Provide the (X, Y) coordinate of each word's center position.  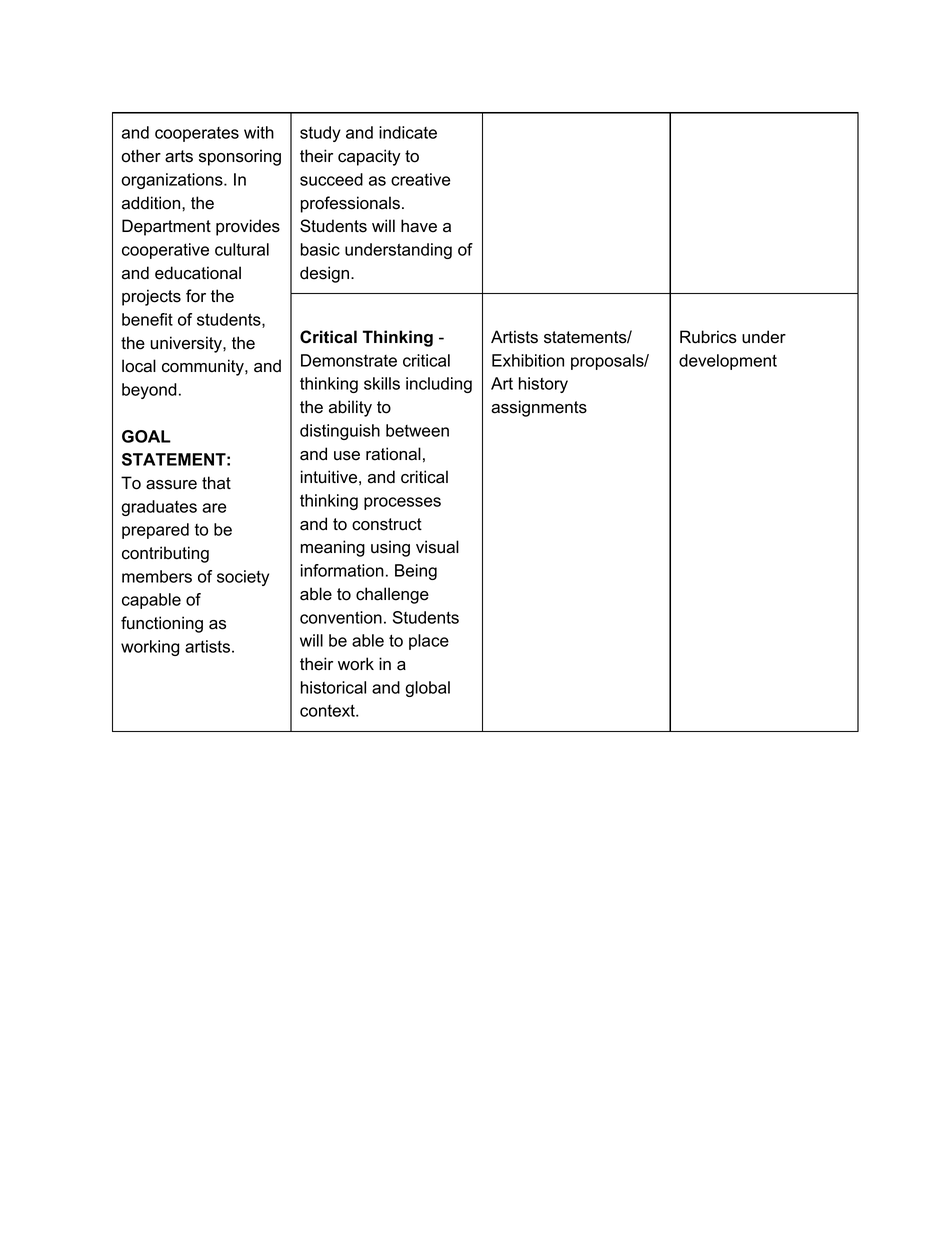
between (417, 430)
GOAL (146, 436)
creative (421, 179)
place (429, 642)
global (427, 689)
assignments (539, 408)
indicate (408, 132)
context (328, 710)
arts (179, 156)
